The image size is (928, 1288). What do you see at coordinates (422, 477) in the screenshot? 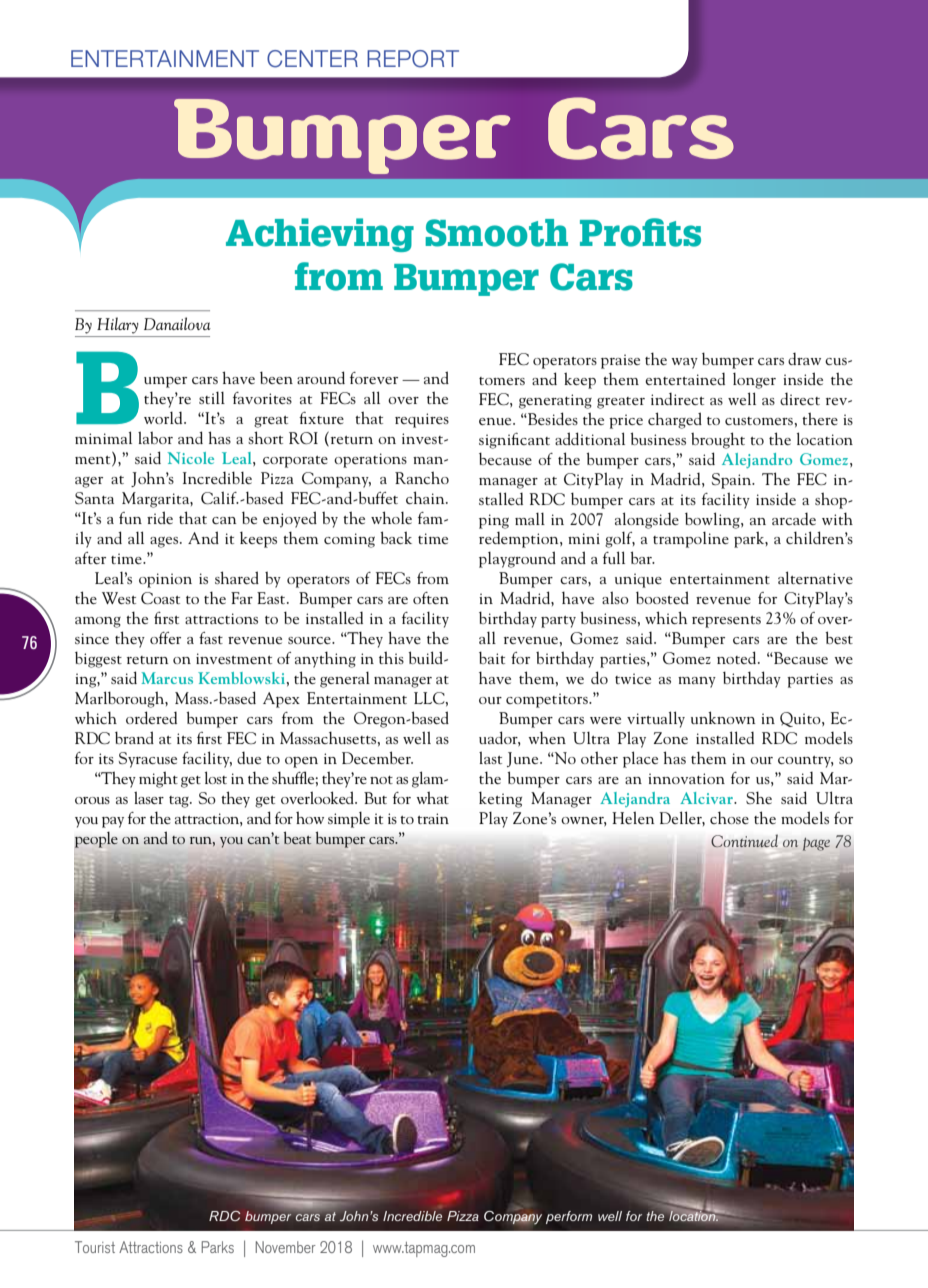
I see `Rancho` at bounding box center [422, 477].
